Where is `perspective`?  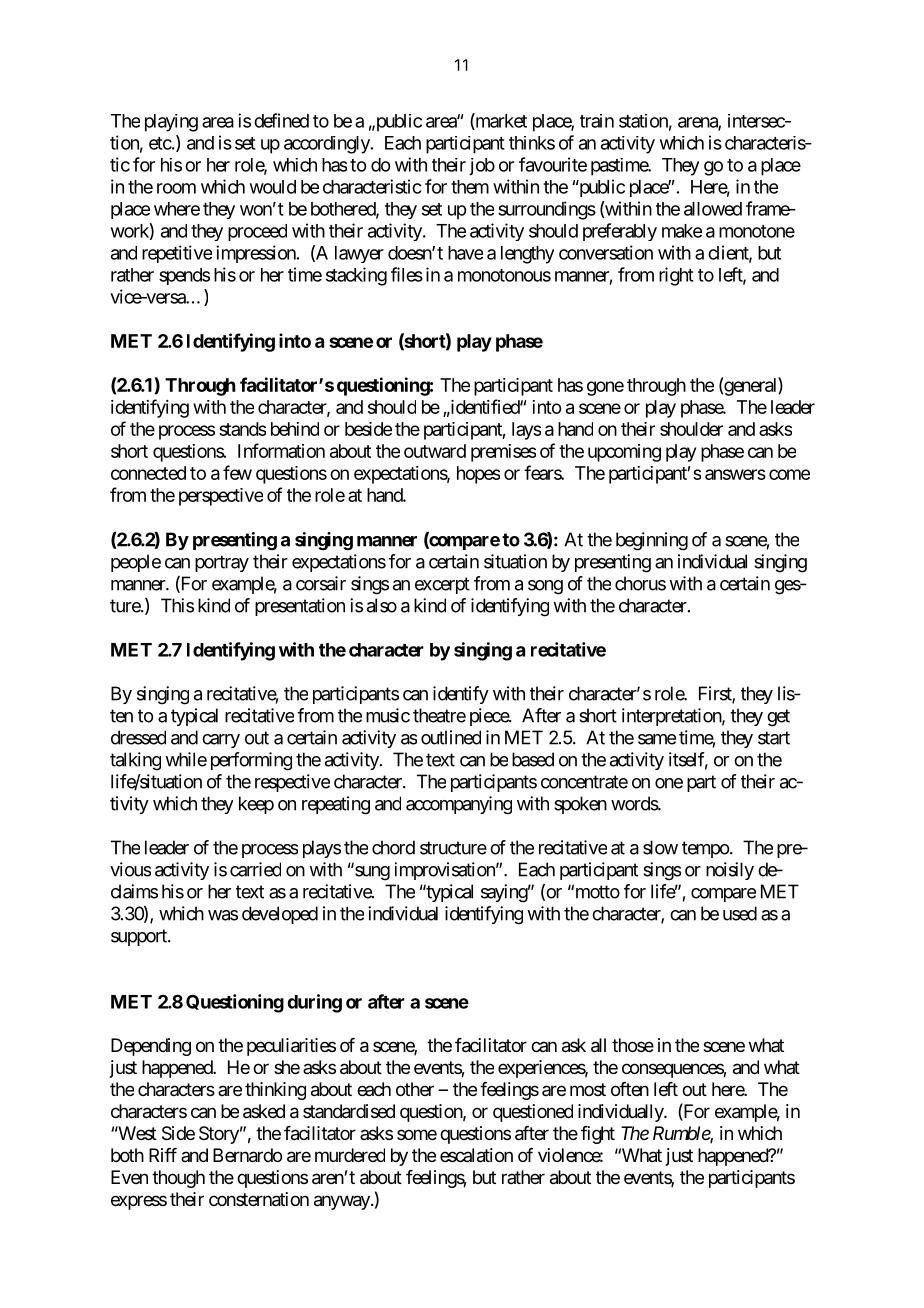
perspective is located at coordinates (221, 497).
